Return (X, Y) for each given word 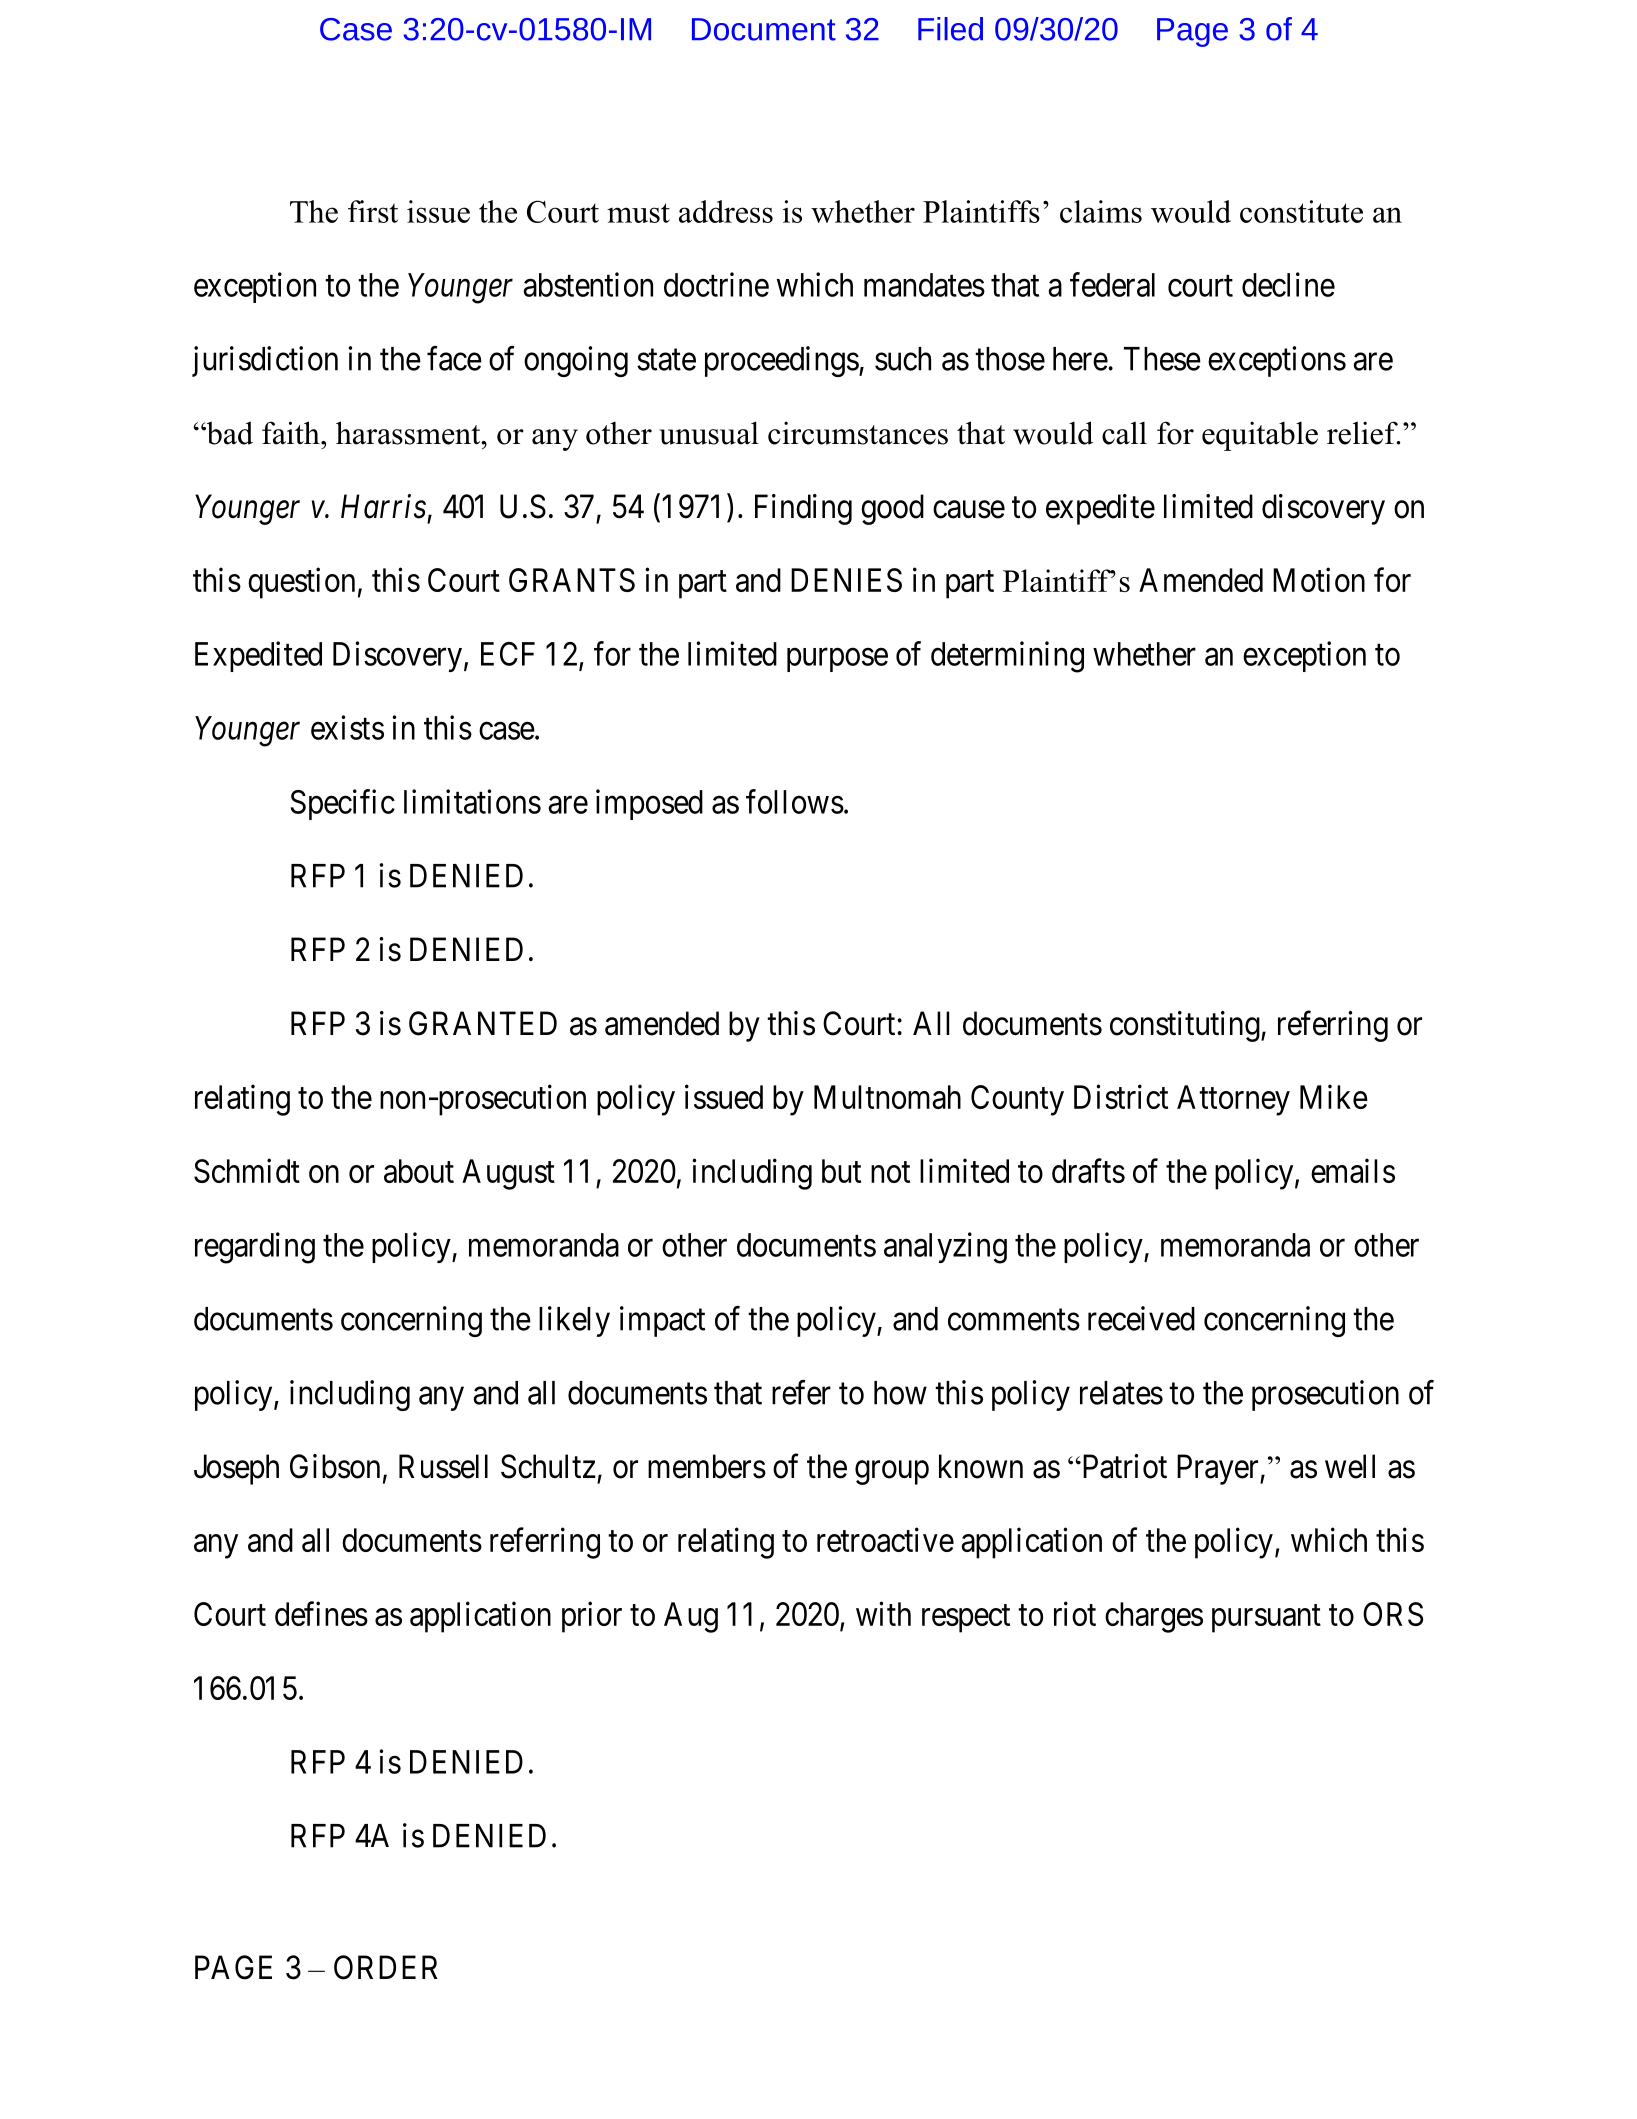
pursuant (1266, 1619)
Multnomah (887, 1097)
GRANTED (483, 1023)
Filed (950, 29)
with (883, 1613)
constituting (1185, 1026)
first (373, 211)
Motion (1319, 579)
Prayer (1219, 1469)
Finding (803, 509)
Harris (383, 506)
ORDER (386, 1967)
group (892, 1473)
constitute (1301, 211)
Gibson (335, 1466)
